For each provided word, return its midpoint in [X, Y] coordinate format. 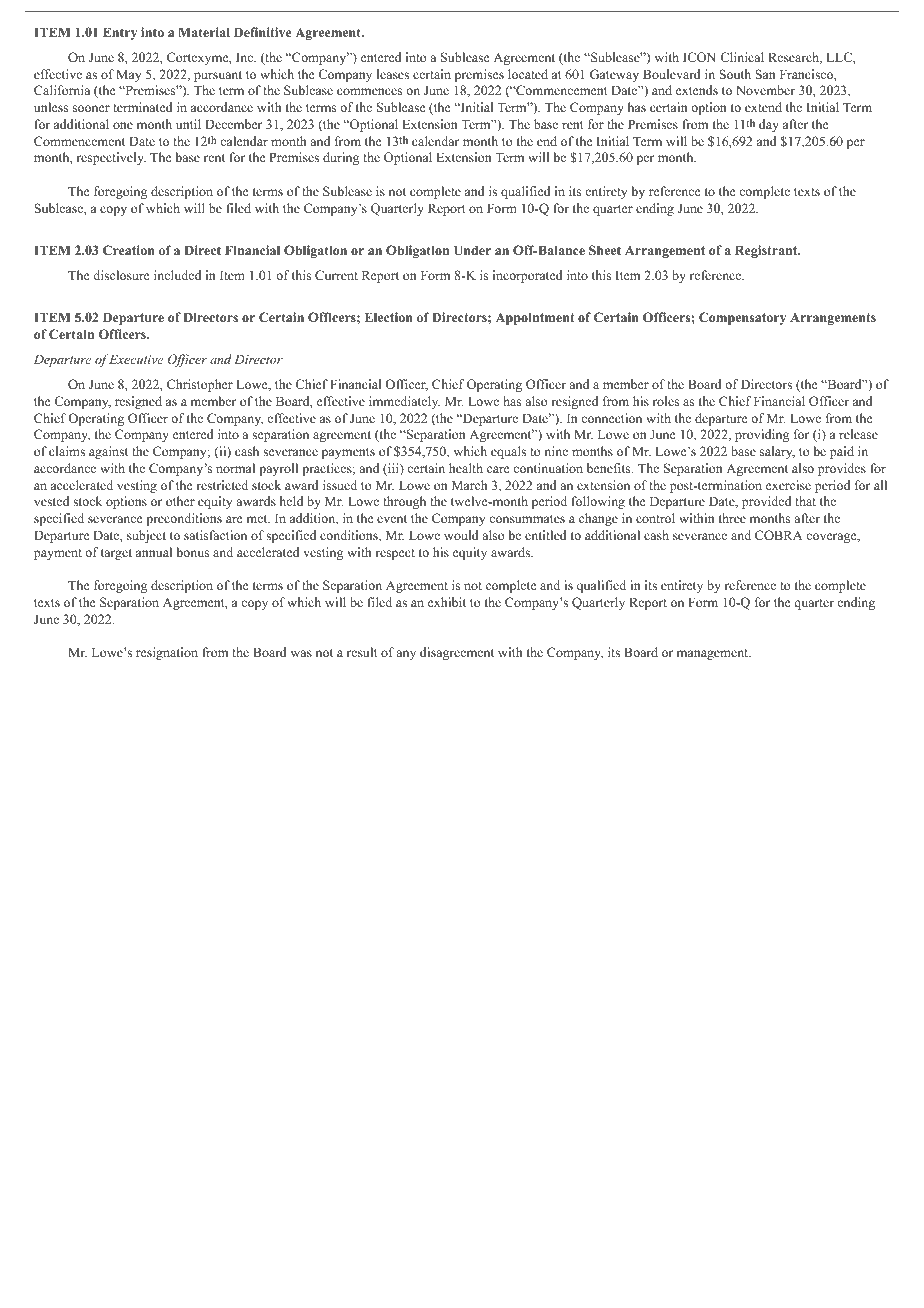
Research [795, 58]
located [528, 74]
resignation [167, 653]
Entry [120, 33]
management [714, 654]
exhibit [447, 602]
